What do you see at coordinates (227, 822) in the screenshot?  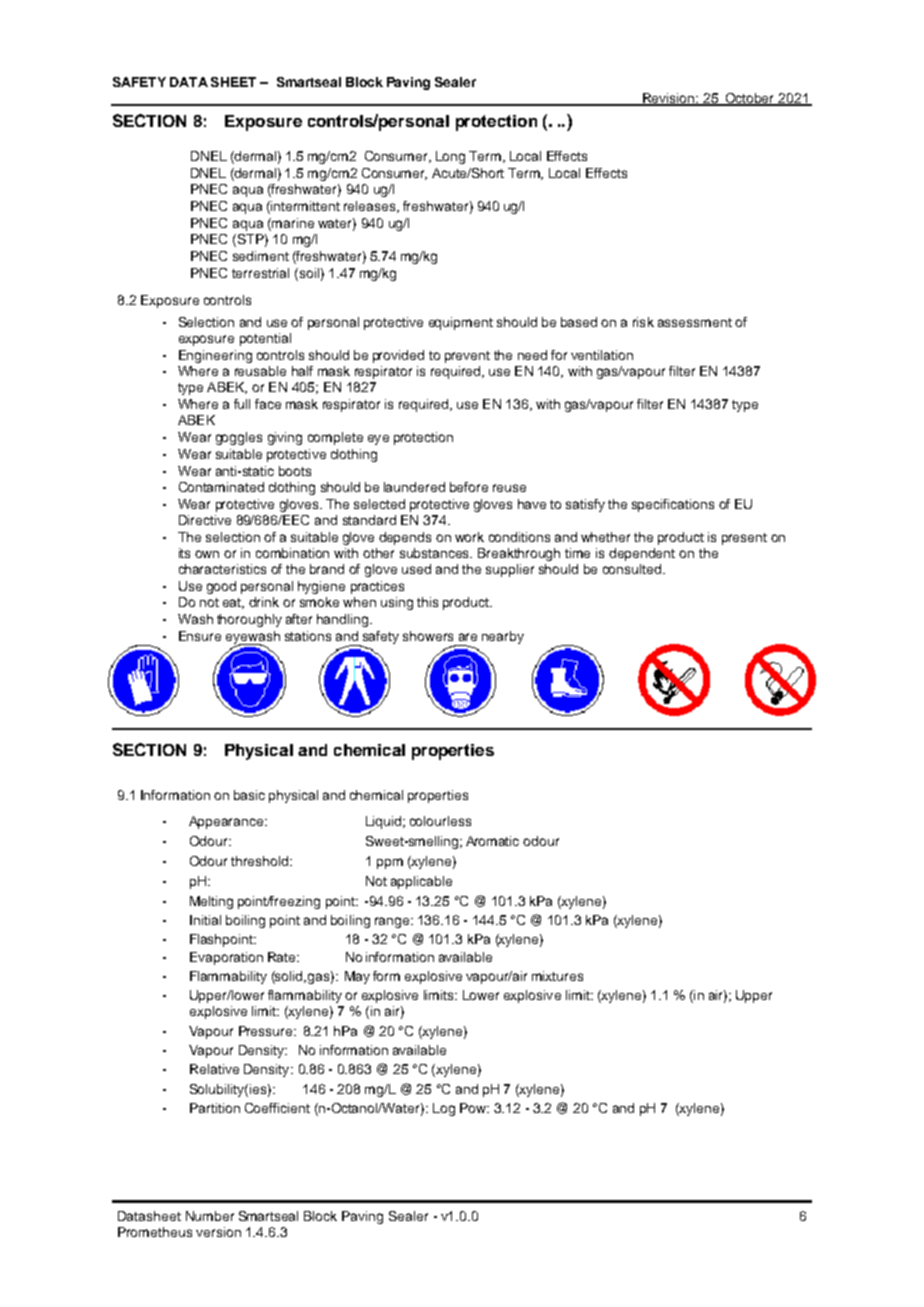 I see `Appearance` at bounding box center [227, 822].
